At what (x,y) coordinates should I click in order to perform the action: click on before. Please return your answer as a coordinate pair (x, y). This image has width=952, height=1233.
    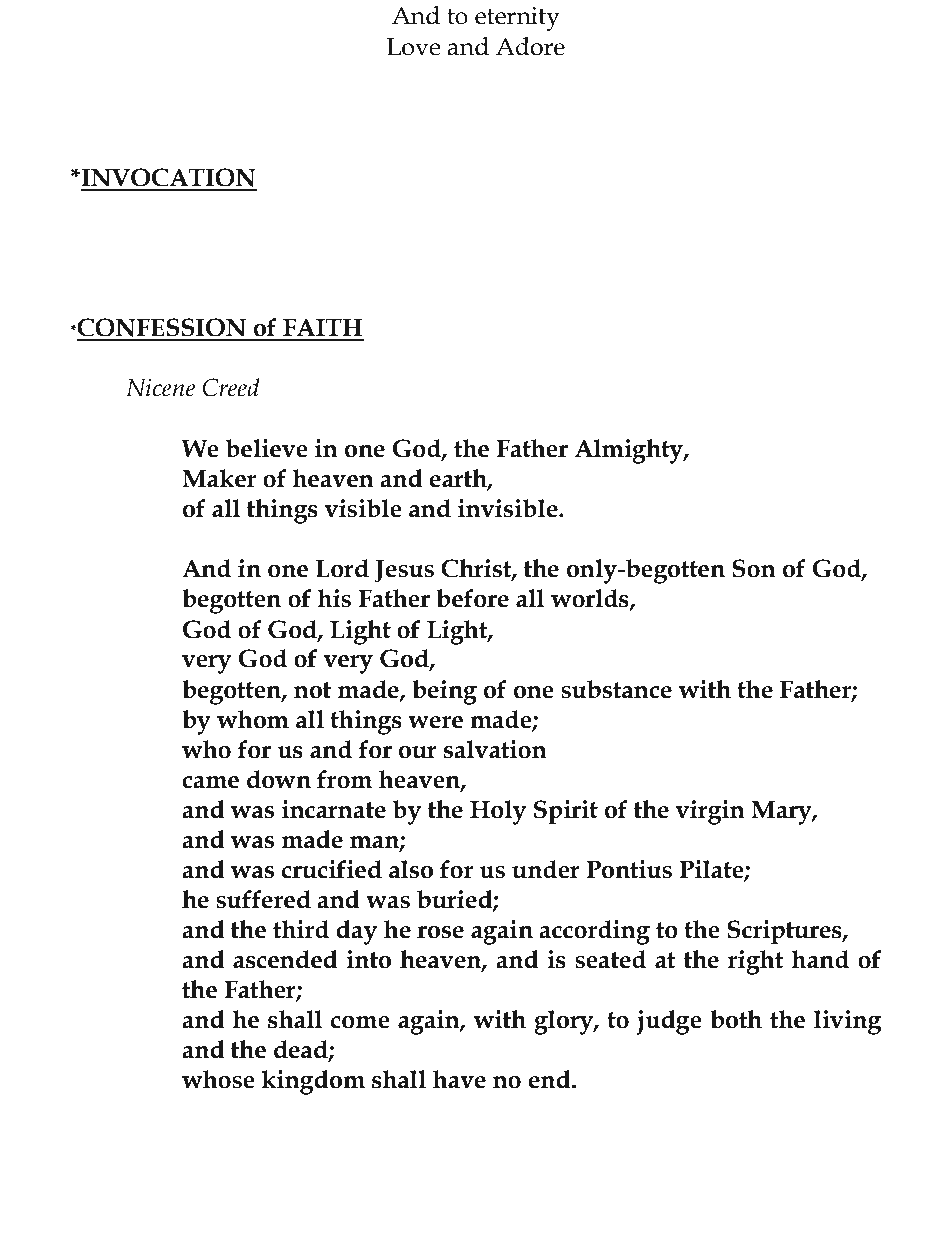
    Looking at the image, I should click on (472, 598).
